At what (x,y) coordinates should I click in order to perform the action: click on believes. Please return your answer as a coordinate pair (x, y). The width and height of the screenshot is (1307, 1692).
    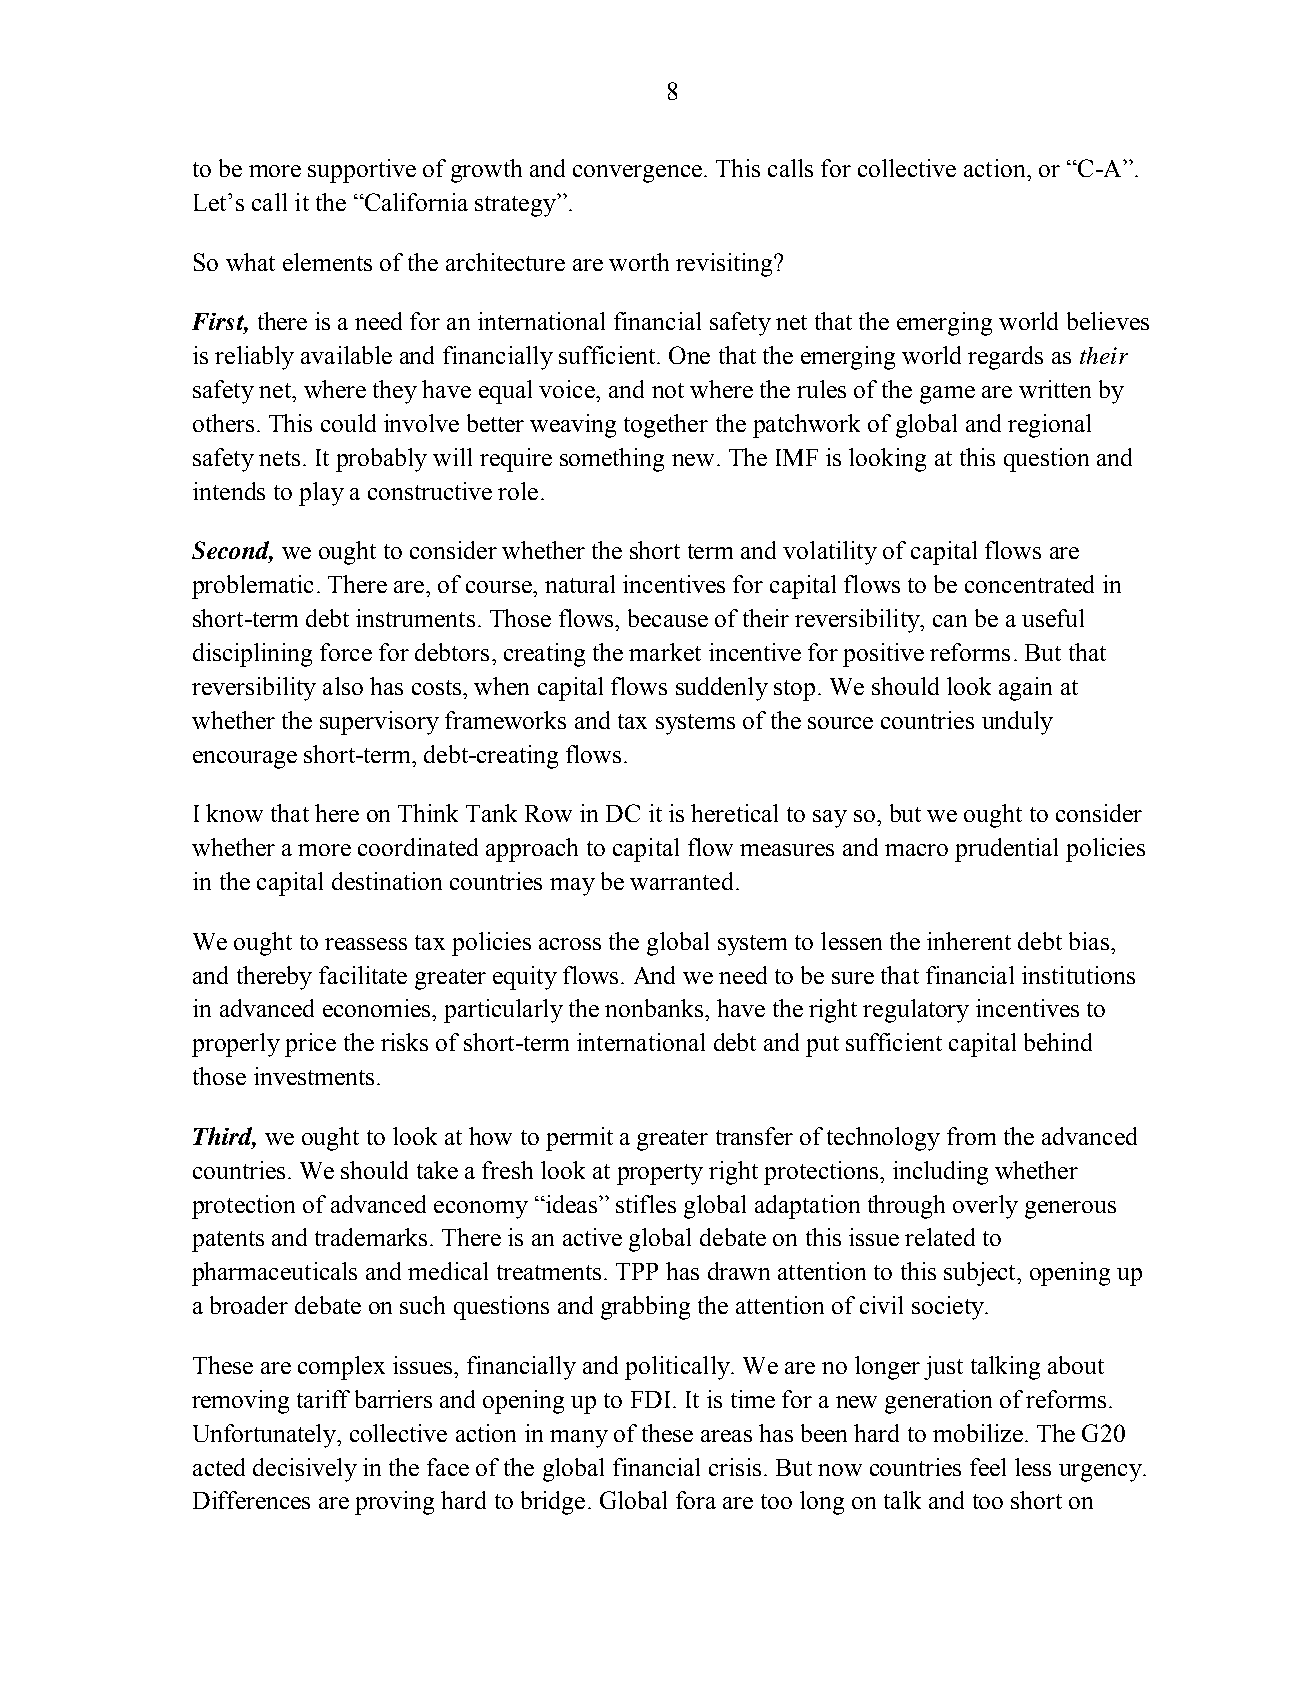
    Looking at the image, I should click on (1108, 321).
